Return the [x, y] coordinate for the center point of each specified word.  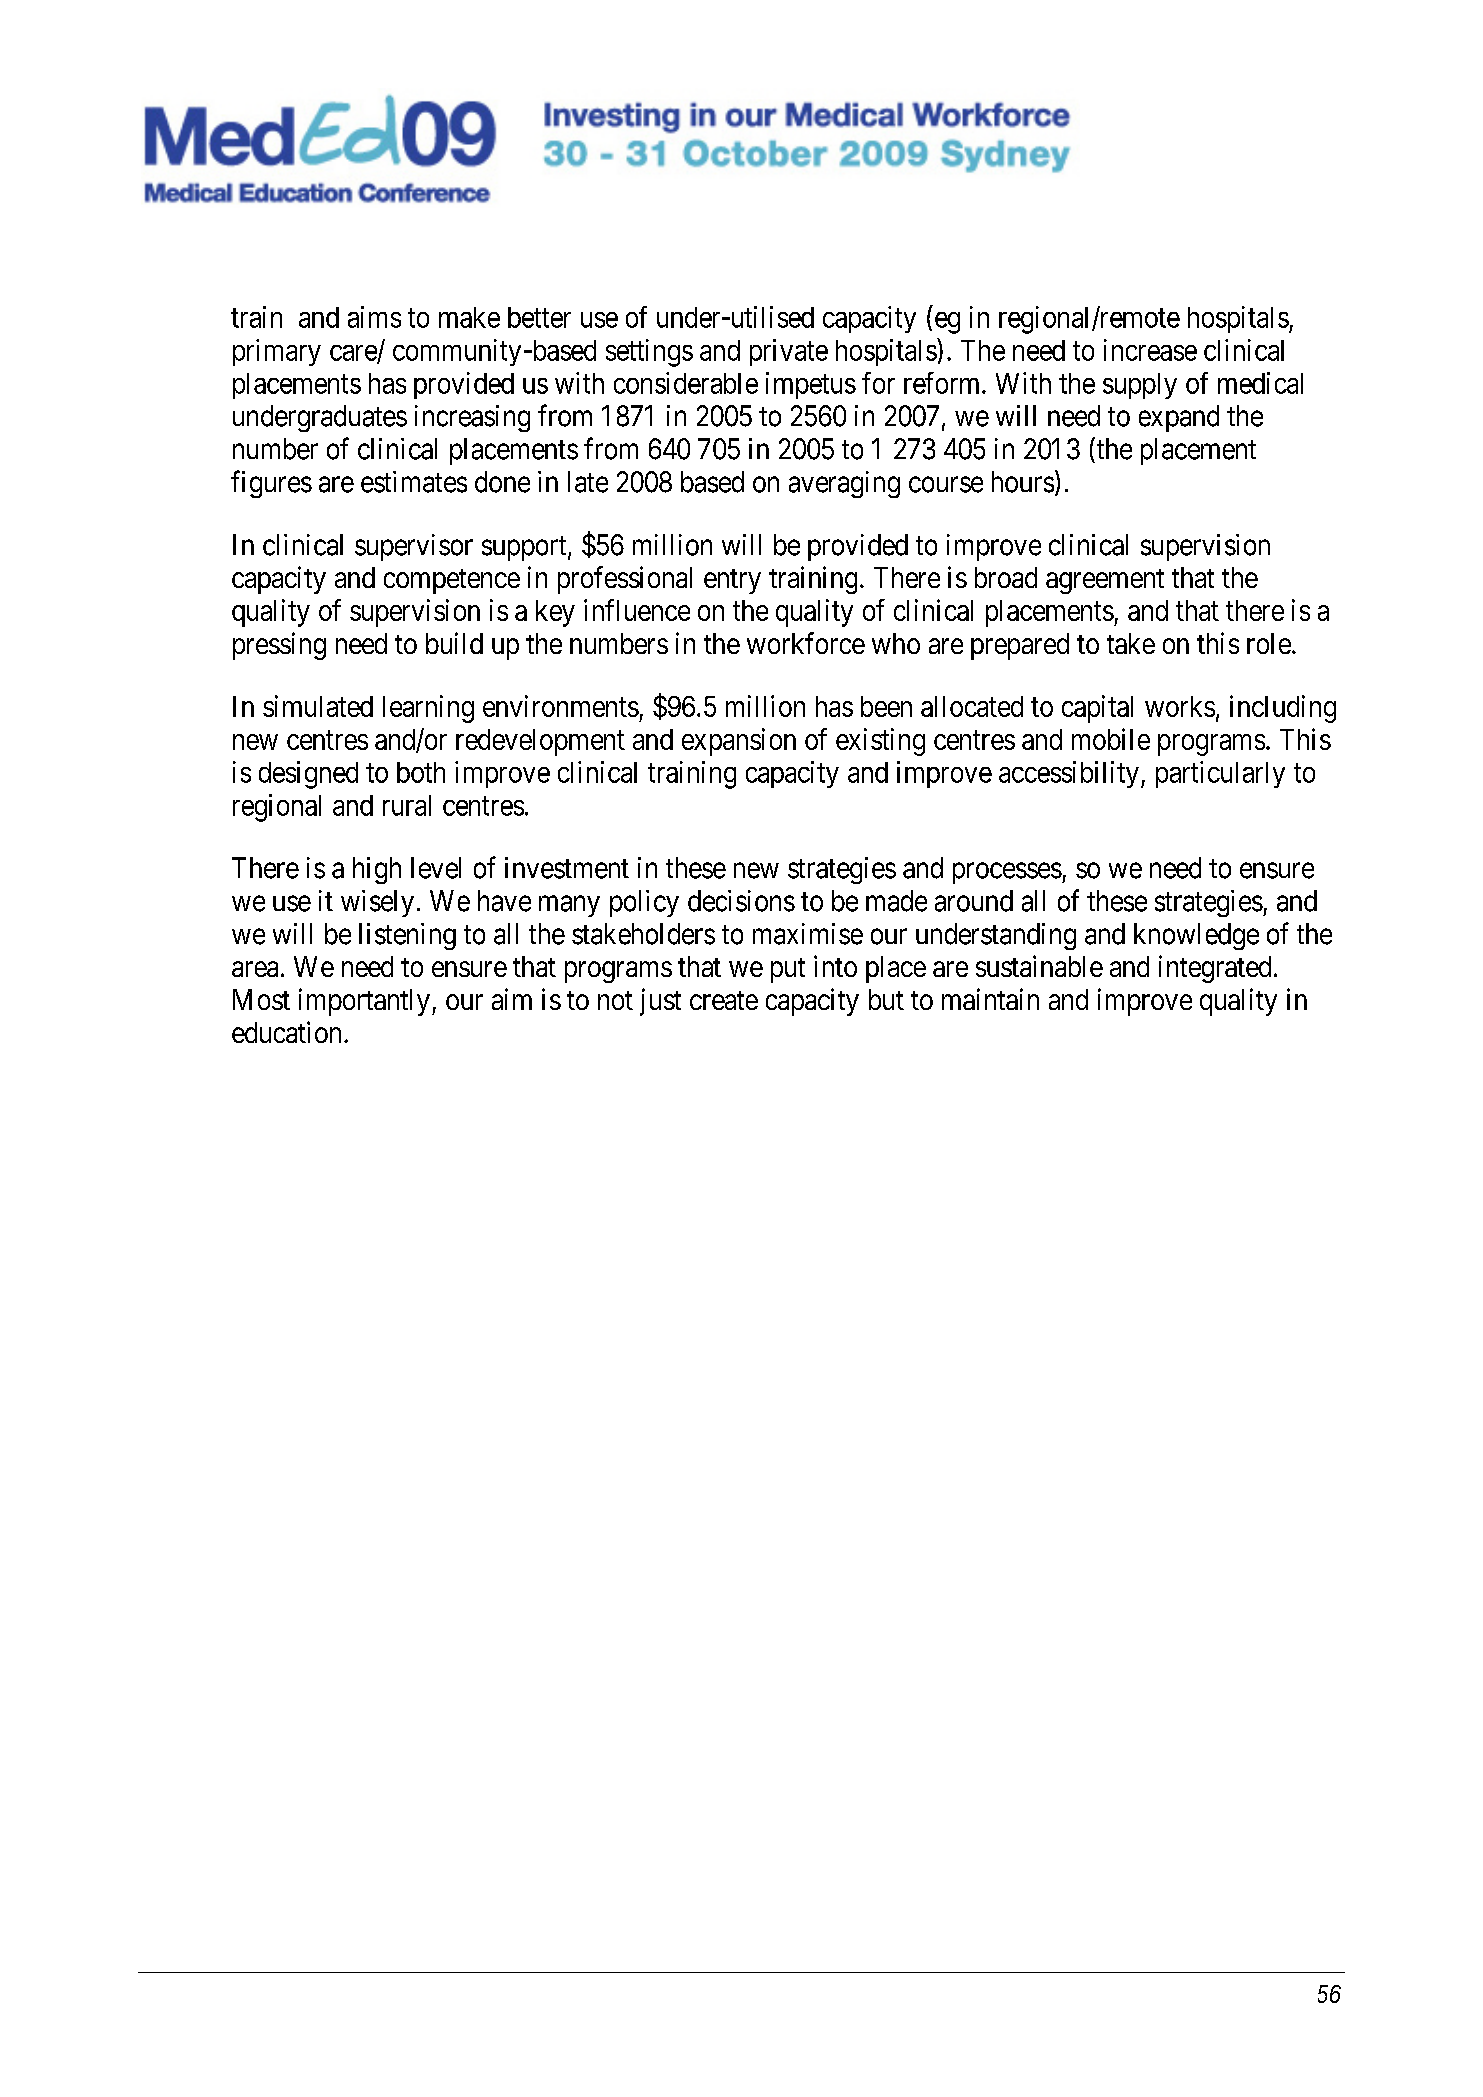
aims [374, 317]
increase [1150, 350]
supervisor [414, 547]
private [789, 352]
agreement [1105, 581]
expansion [739, 742]
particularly [1220, 774]
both [421, 772]
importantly [364, 1002]
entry [732, 581]
